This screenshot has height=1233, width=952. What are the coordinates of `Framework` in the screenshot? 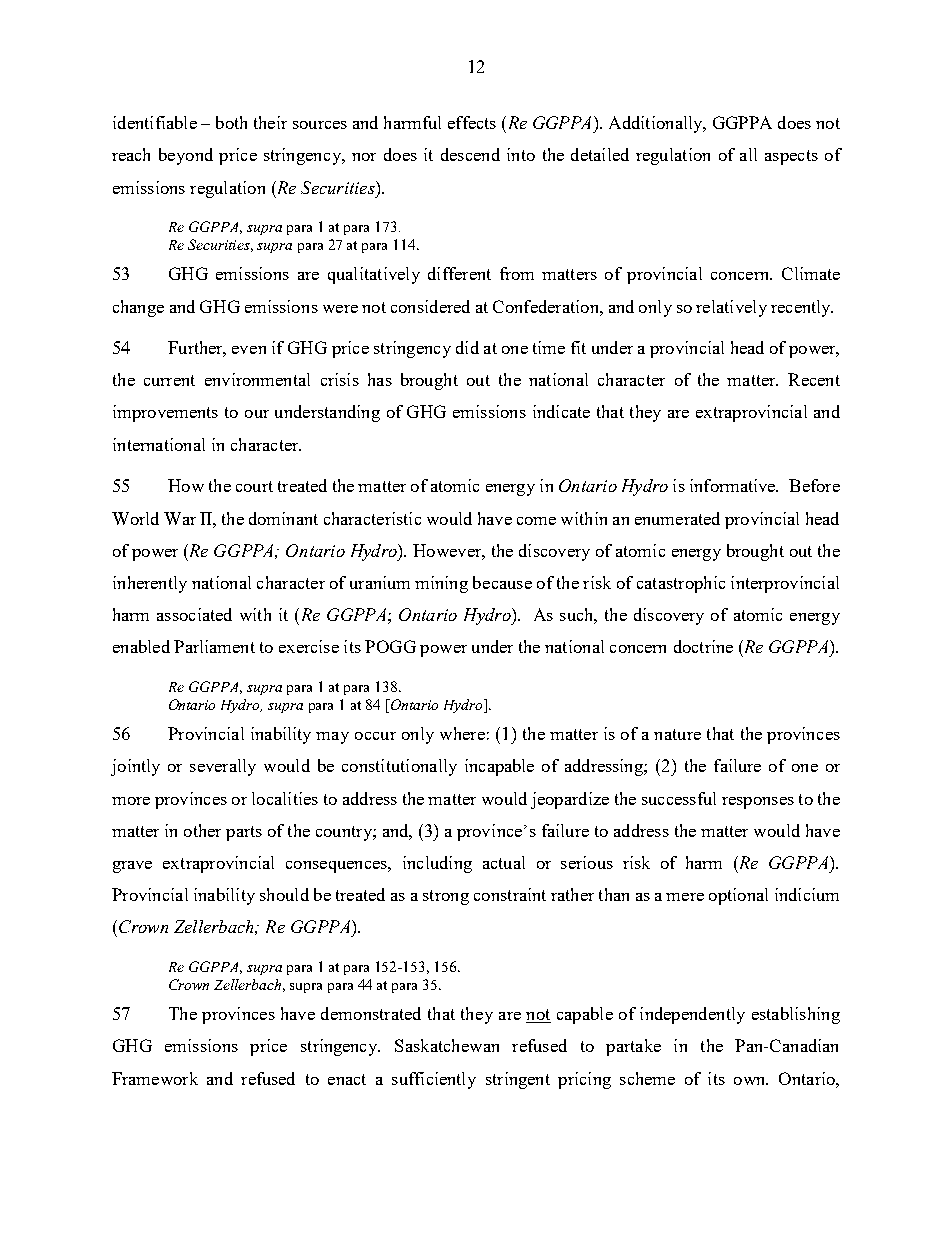 It's located at (155, 1078).
